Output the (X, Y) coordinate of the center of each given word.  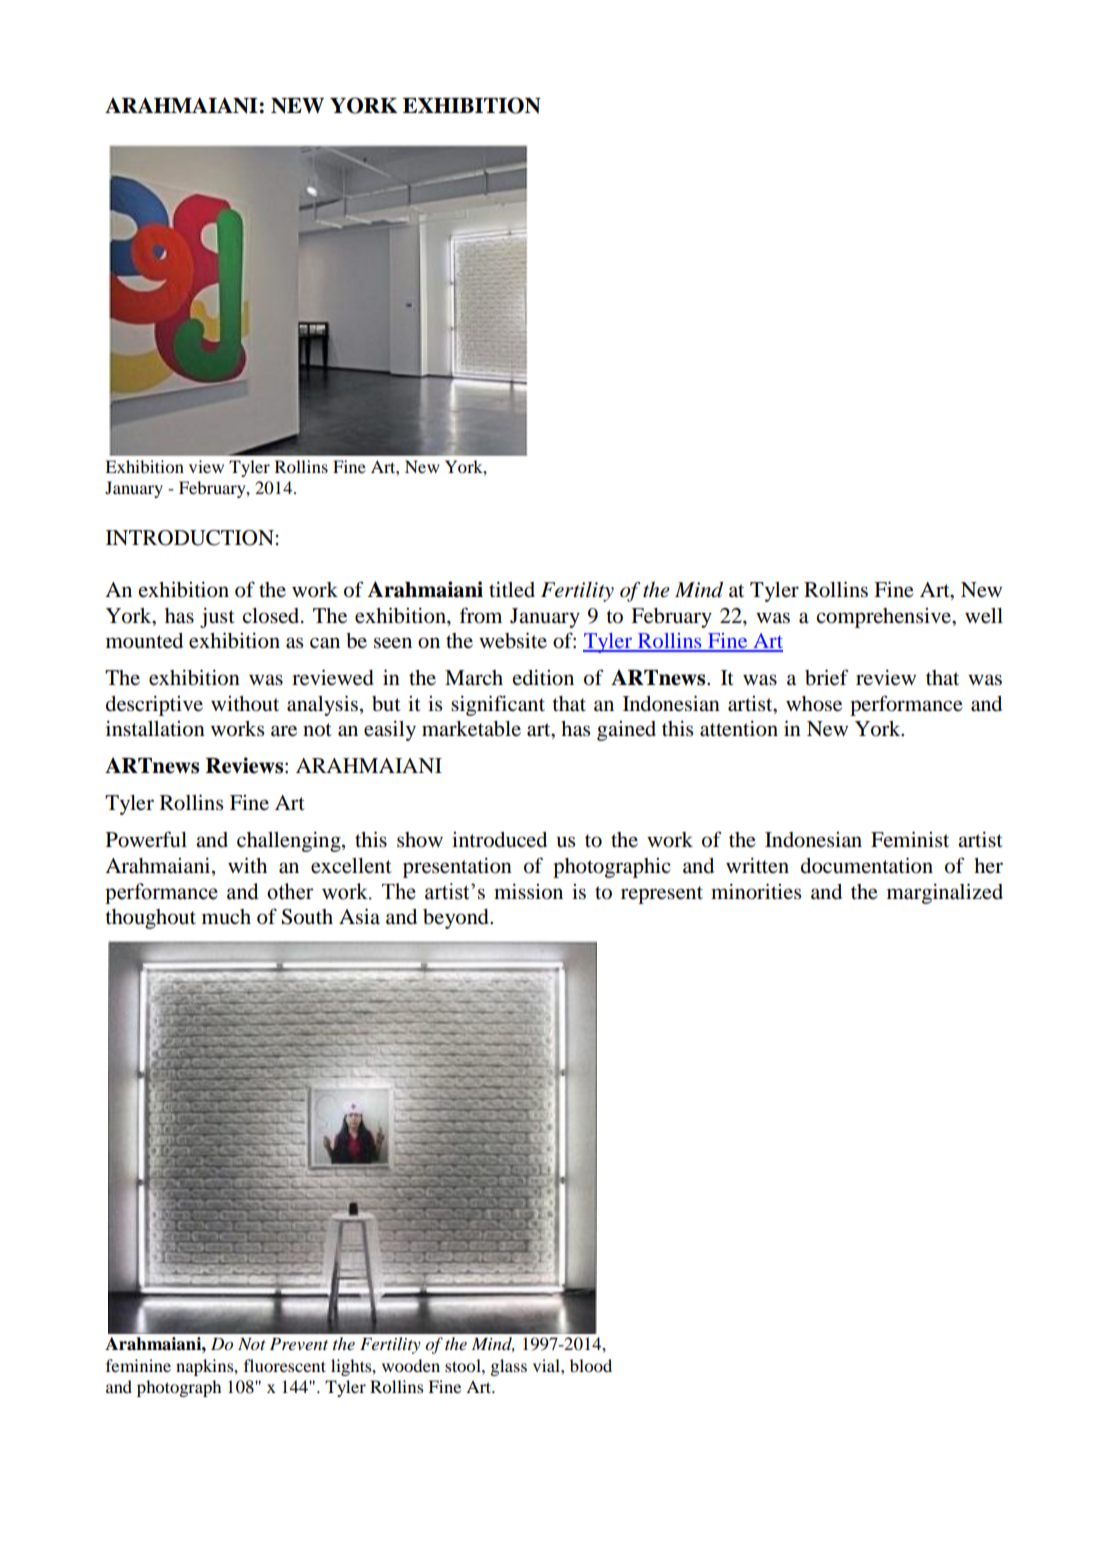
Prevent (299, 1344)
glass (509, 1367)
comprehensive (885, 618)
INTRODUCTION (190, 538)
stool (464, 1365)
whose (814, 704)
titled (512, 590)
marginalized (945, 893)
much (226, 917)
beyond (457, 919)
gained (626, 731)
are (284, 731)
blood (591, 1365)
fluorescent (285, 1365)
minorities (756, 891)
